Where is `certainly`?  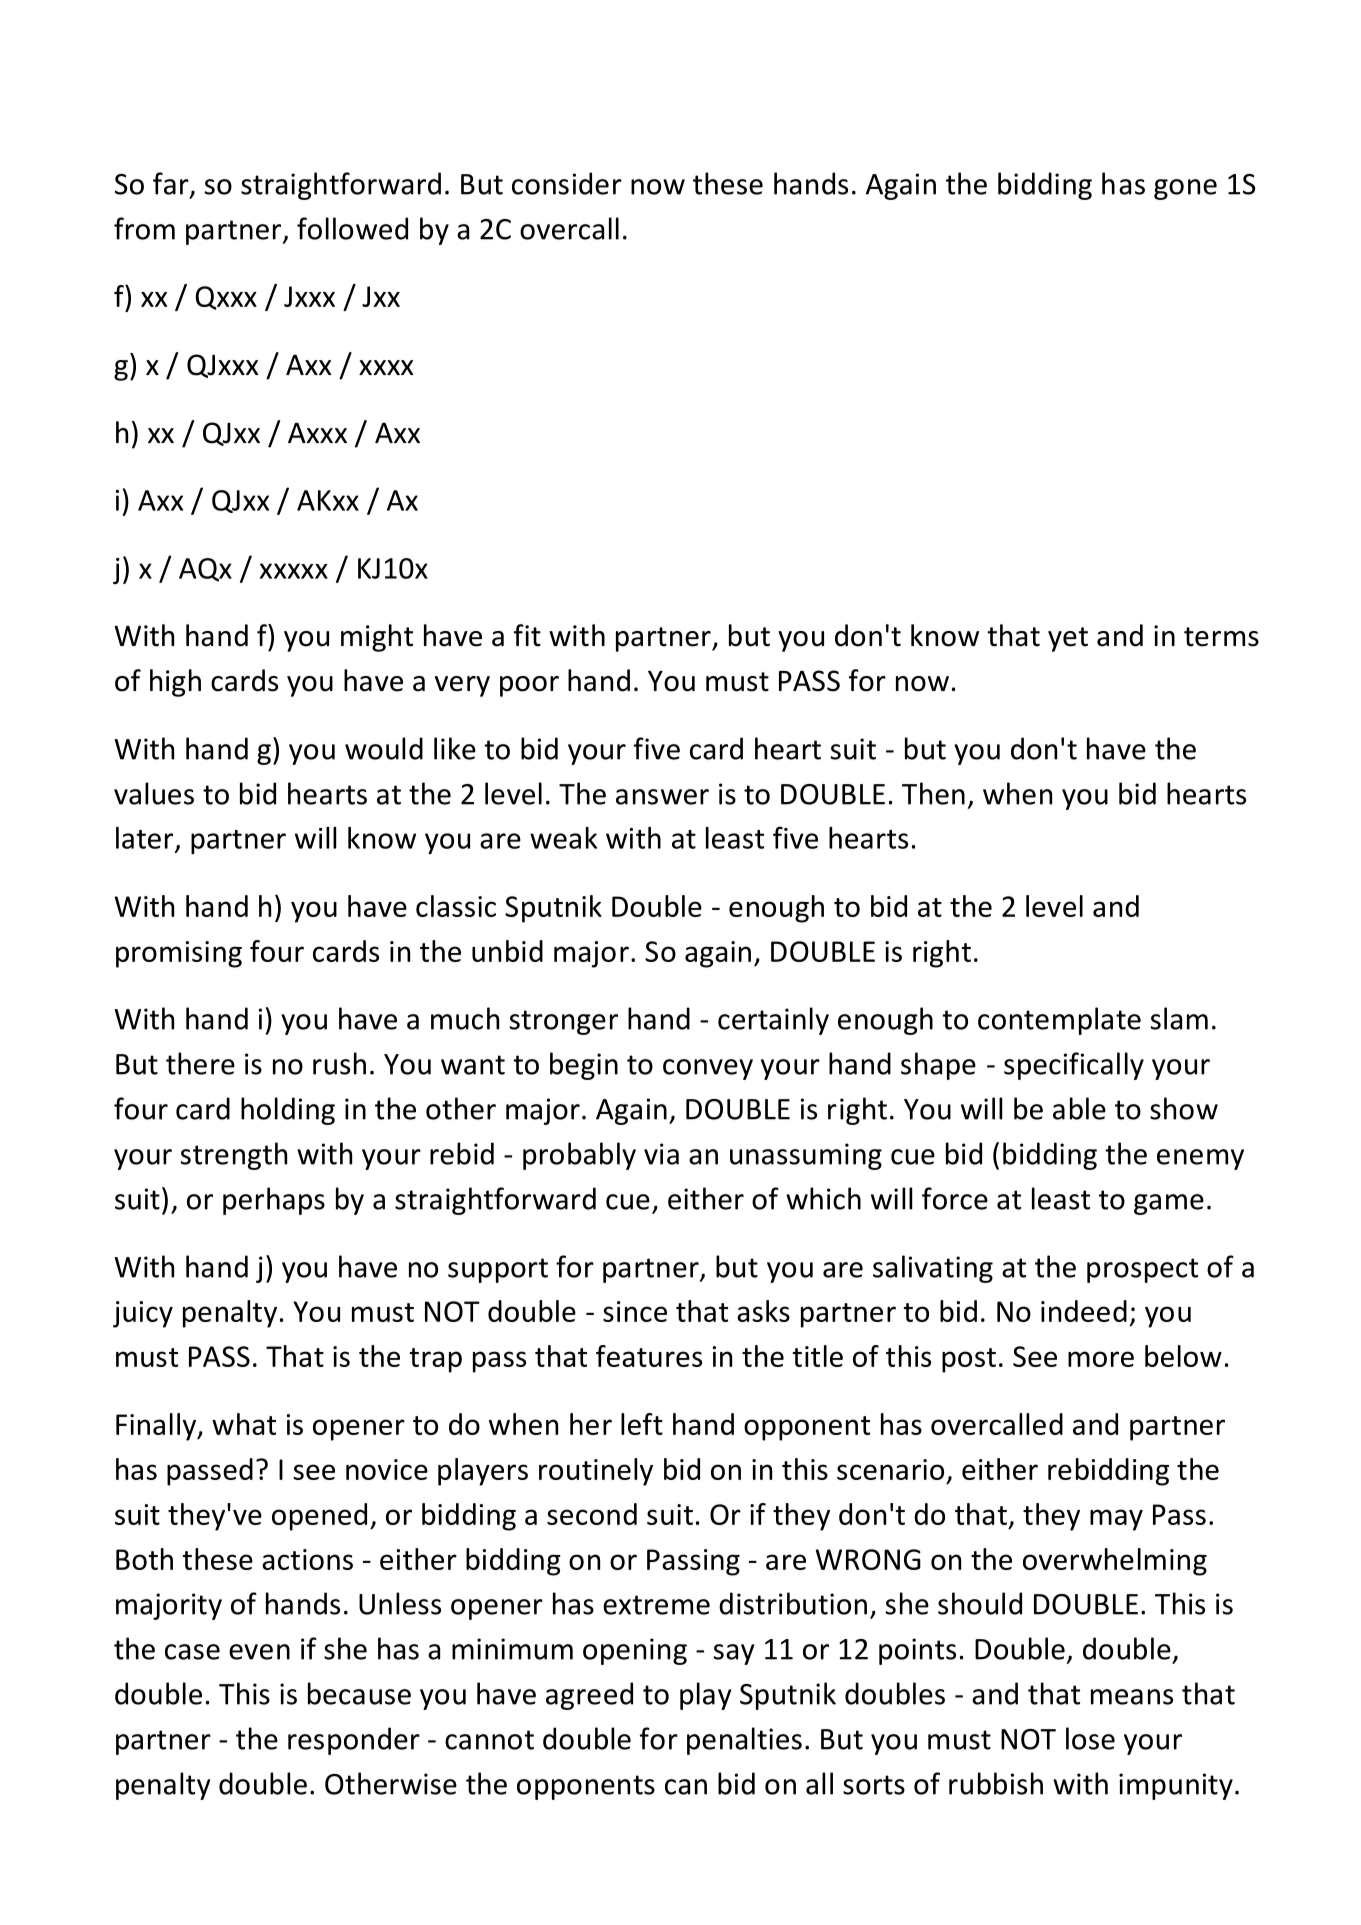
certainly is located at coordinates (773, 1021).
